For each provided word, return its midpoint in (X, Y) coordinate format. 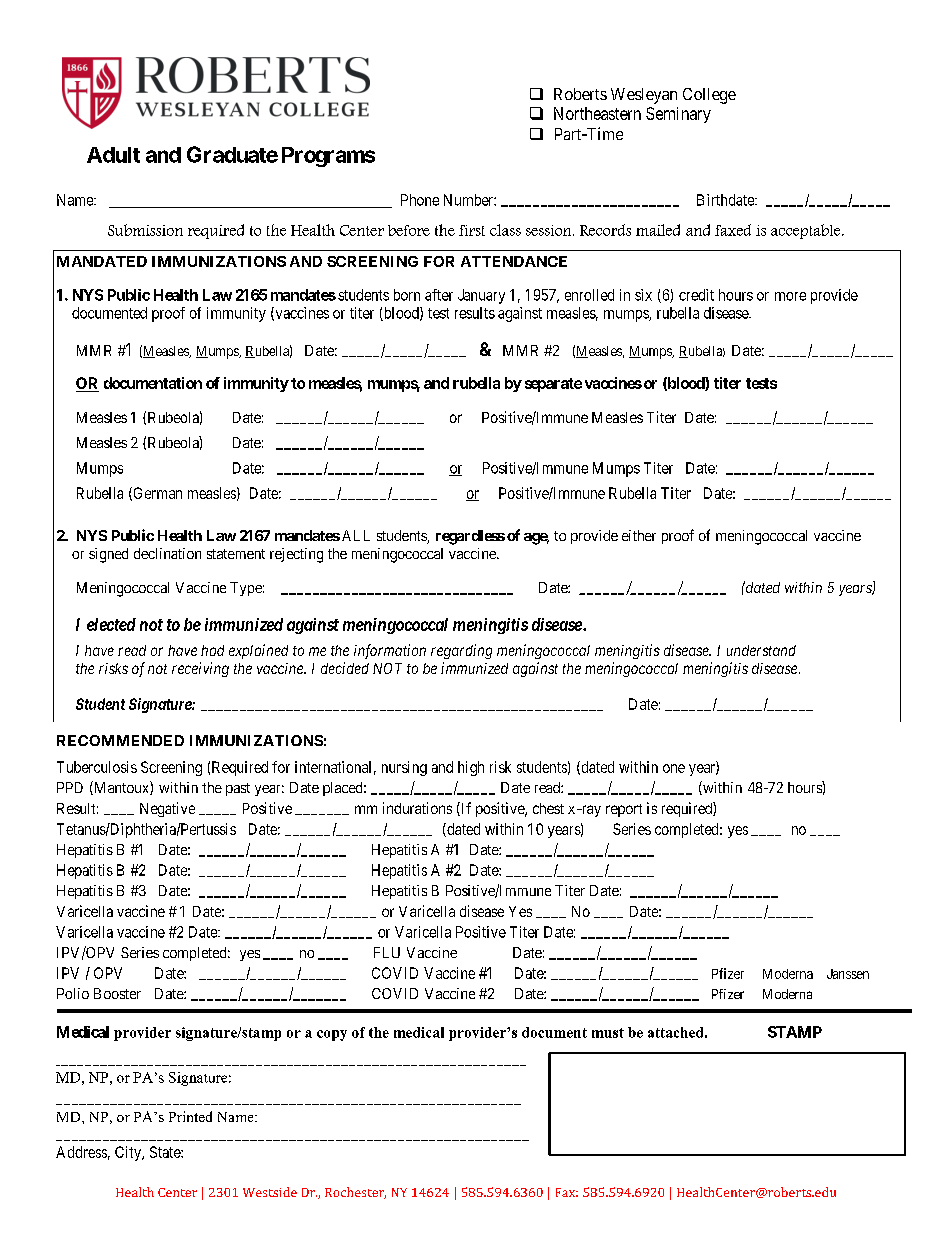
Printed (190, 1116)
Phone (420, 200)
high (471, 768)
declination (167, 553)
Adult (113, 155)
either (639, 535)
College (709, 96)
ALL (356, 535)
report (624, 810)
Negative (167, 809)
